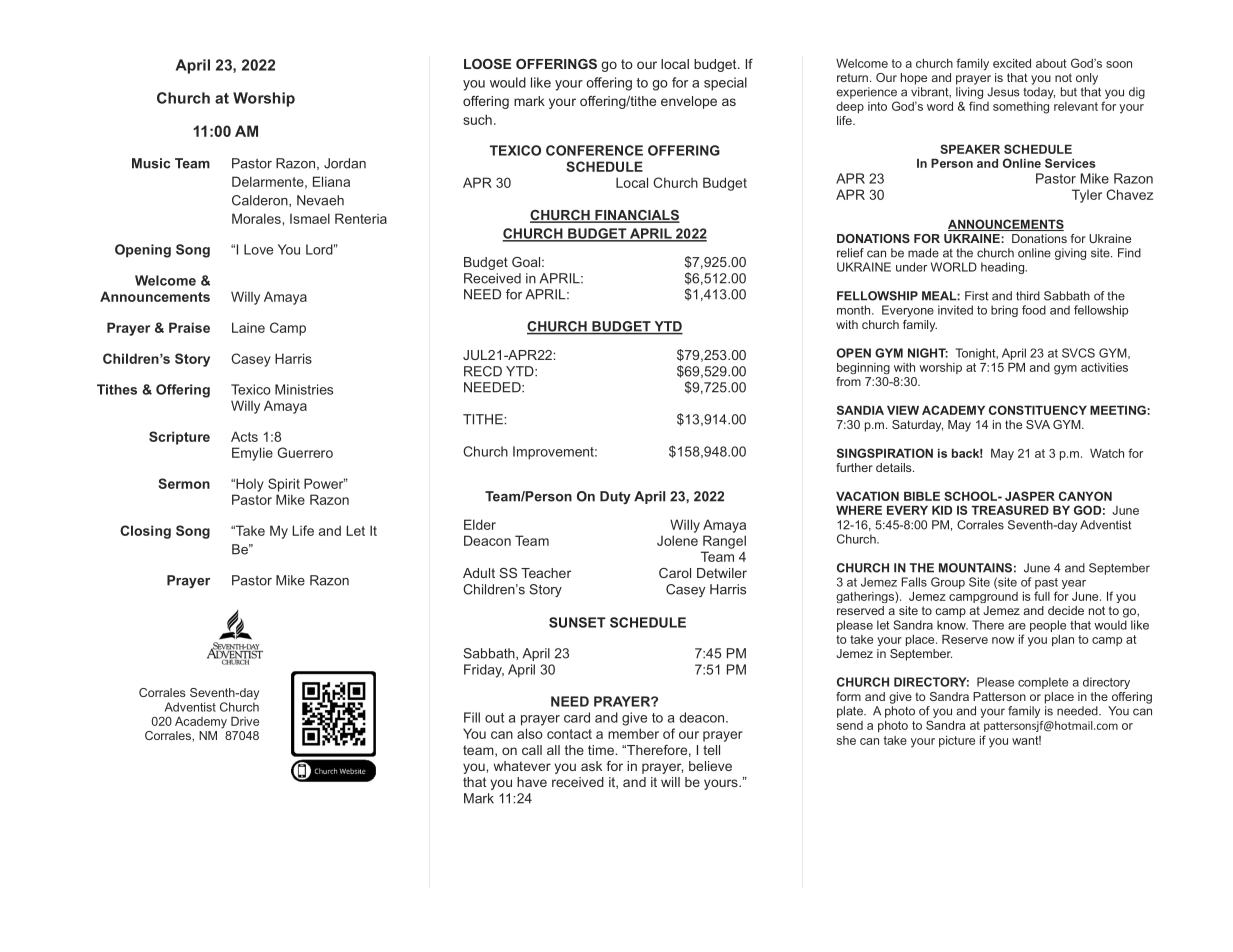  I want to click on food, so click(1034, 310).
